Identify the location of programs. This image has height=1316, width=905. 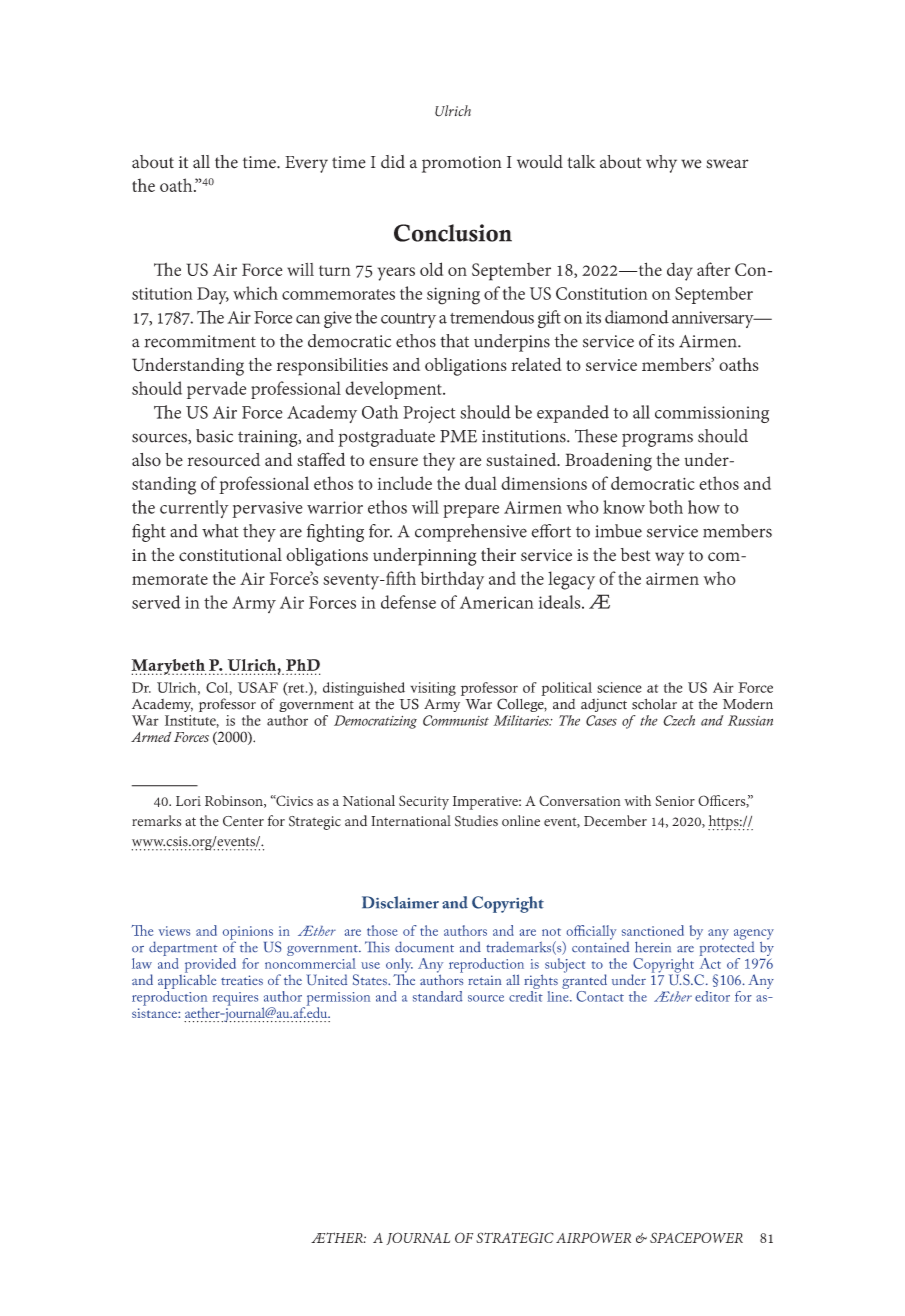
(657, 440).
